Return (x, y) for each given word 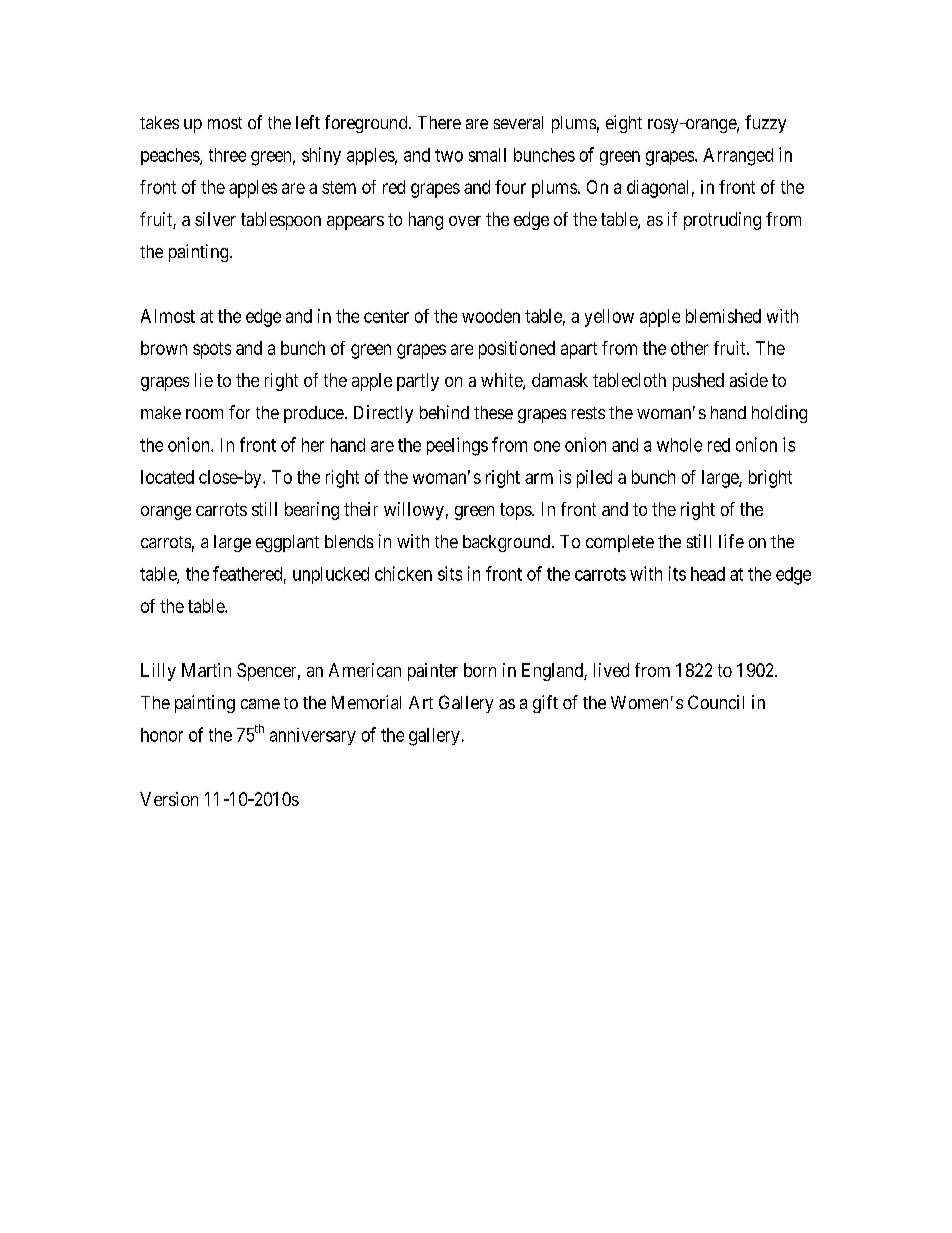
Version (169, 799)
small (487, 155)
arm (539, 478)
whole (679, 445)
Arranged (738, 157)
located (167, 477)
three (227, 155)
